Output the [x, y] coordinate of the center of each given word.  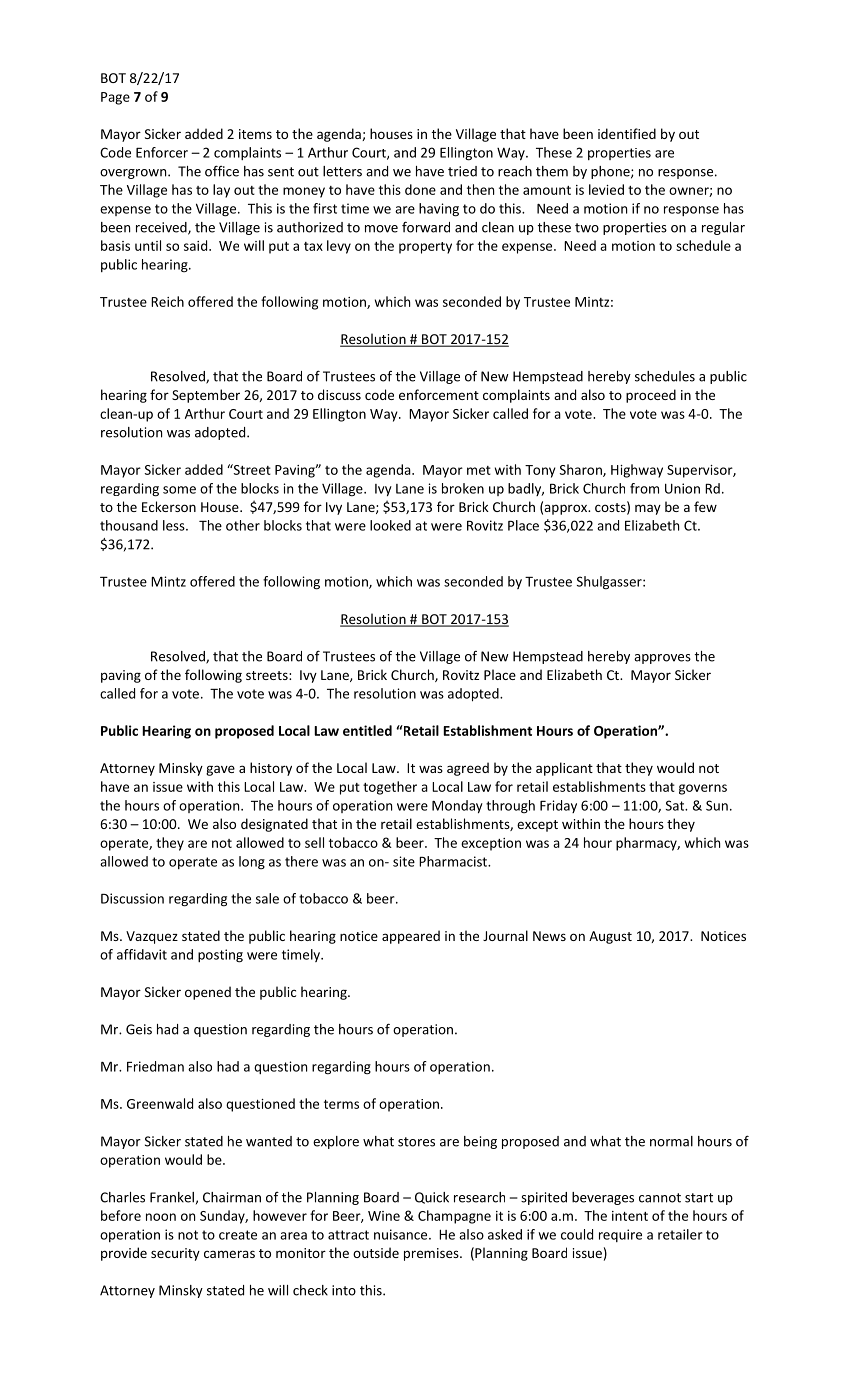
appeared [411, 937]
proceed [651, 396]
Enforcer [162, 152]
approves [662, 659]
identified [627, 133]
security [175, 1254]
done [420, 189]
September [206, 396]
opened [208, 993]
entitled [367, 730]
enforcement [439, 394]
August [610, 937]
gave [220, 770]
